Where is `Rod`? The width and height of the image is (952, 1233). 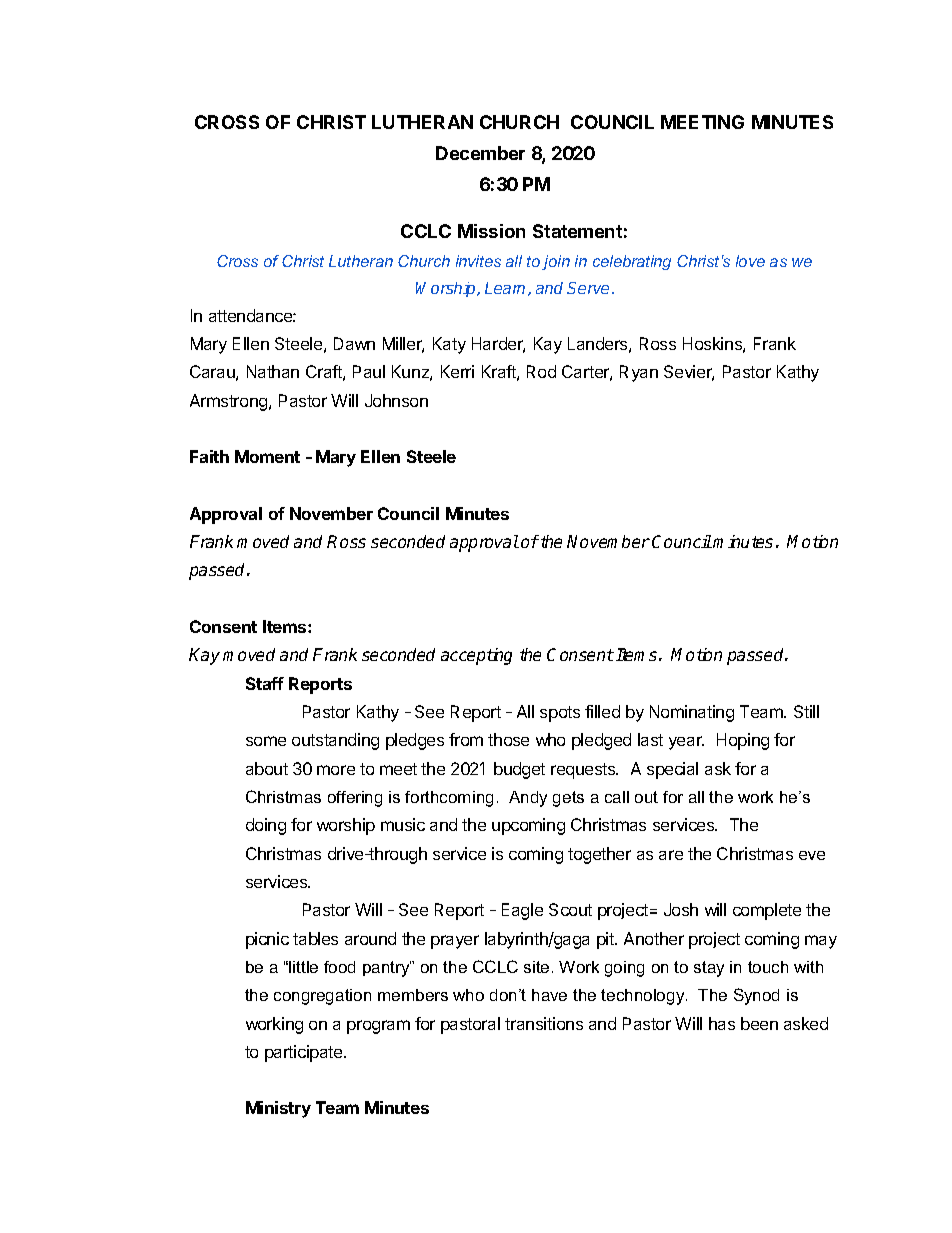
Rod is located at coordinates (541, 371).
